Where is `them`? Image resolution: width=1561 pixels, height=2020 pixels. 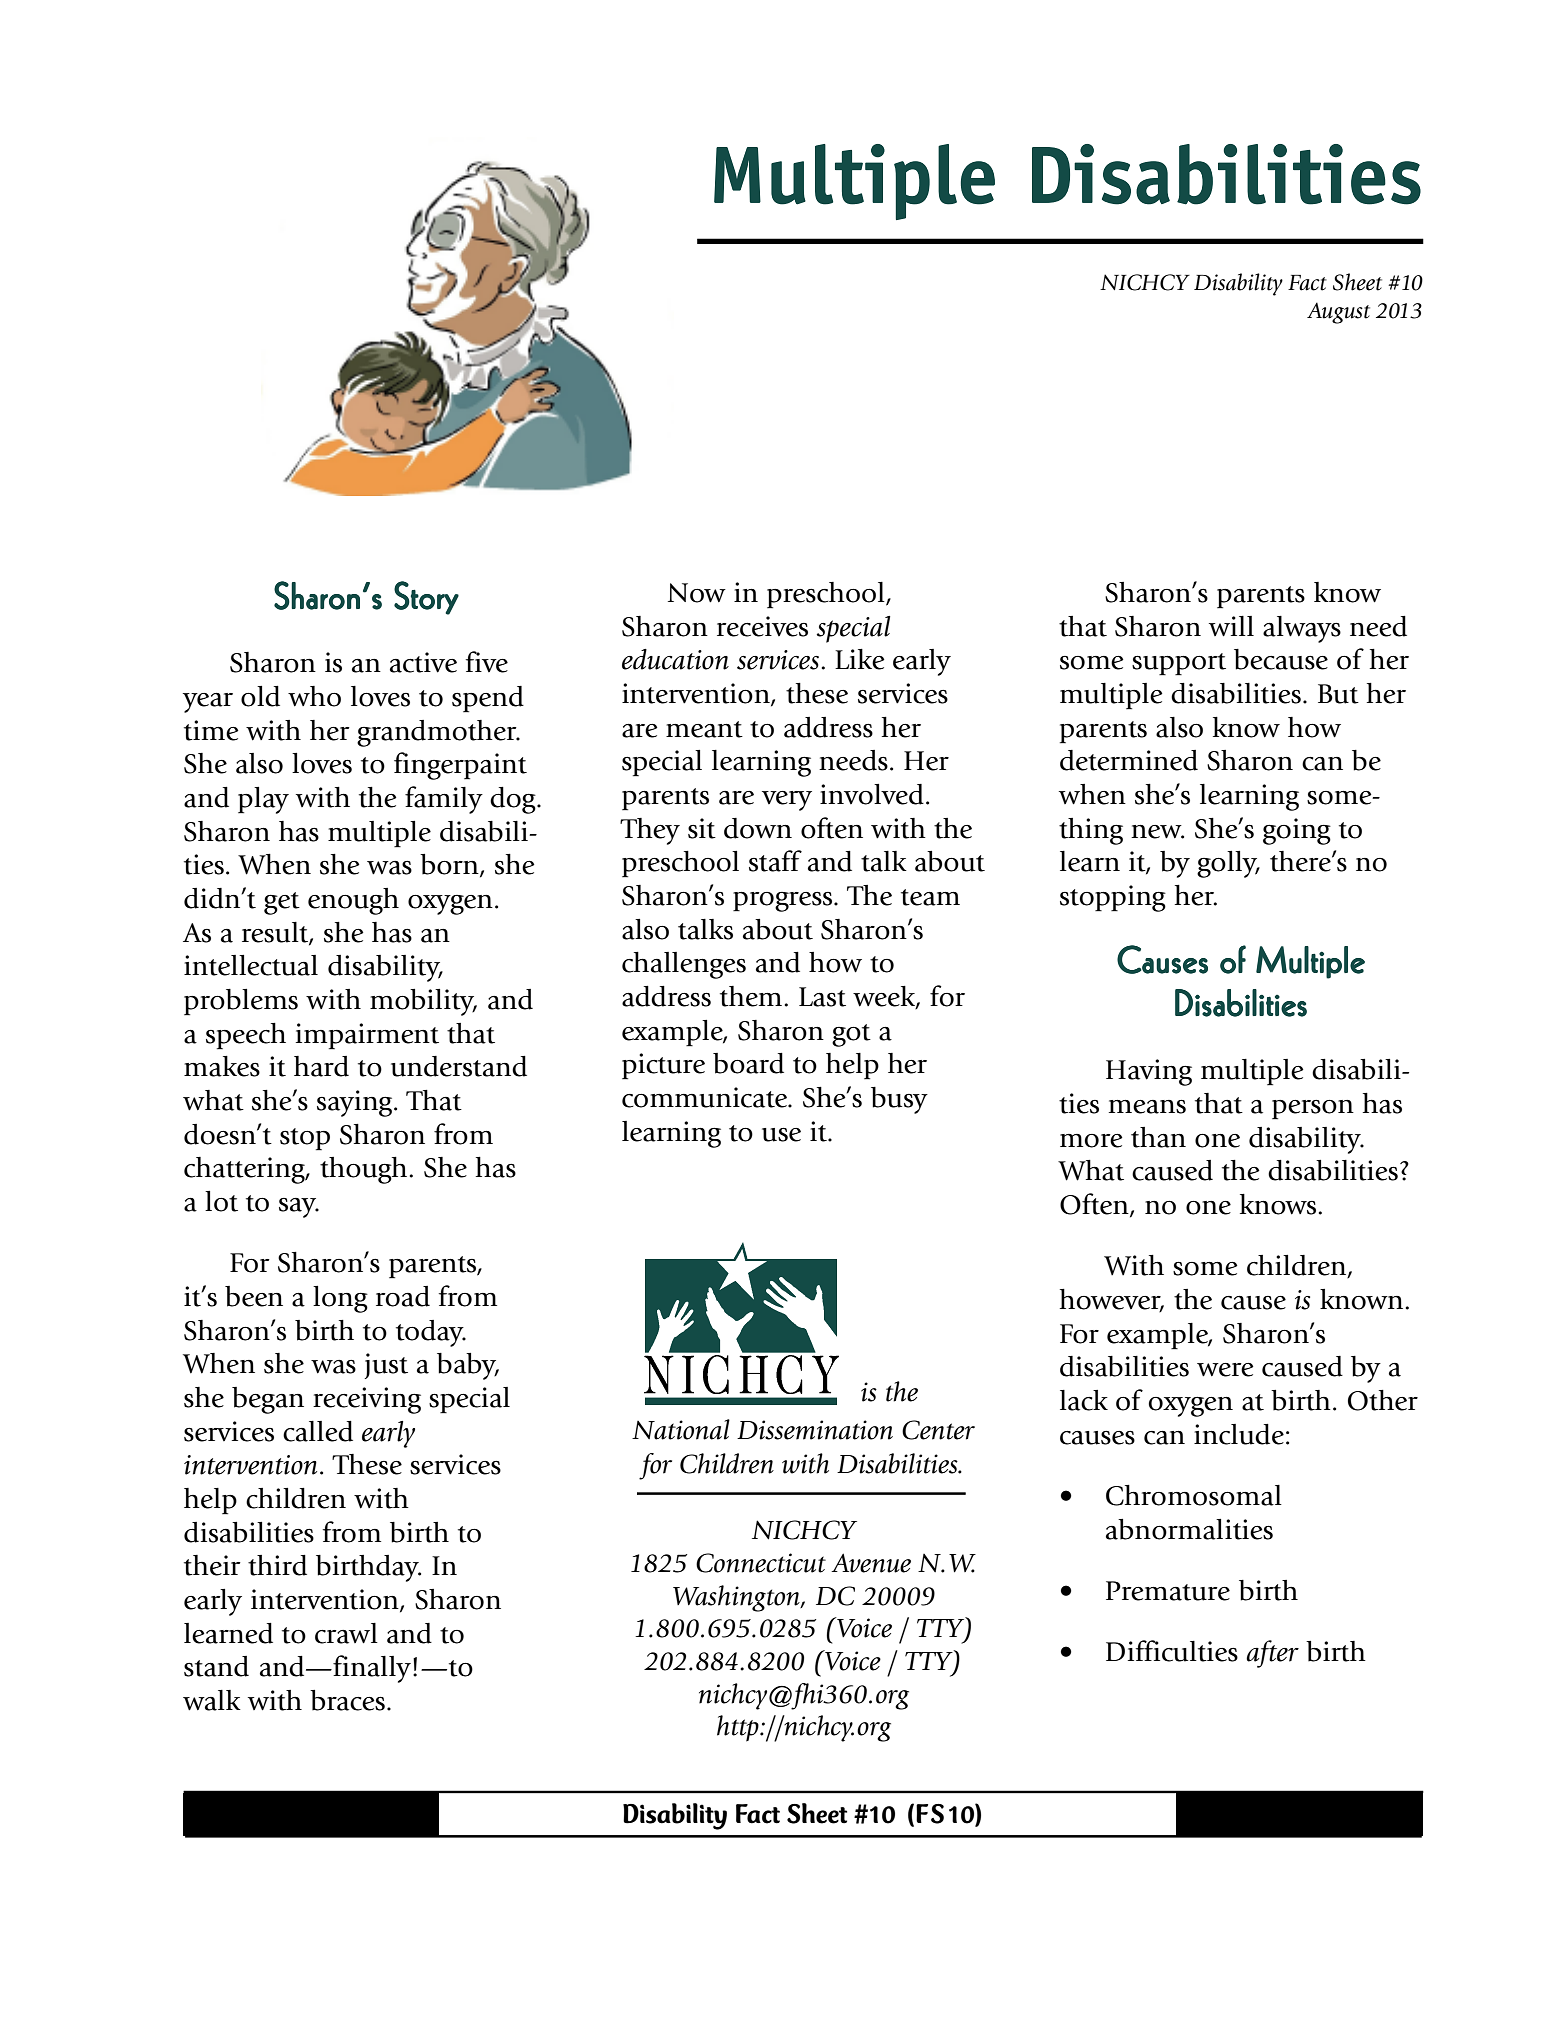 them is located at coordinates (751, 996).
